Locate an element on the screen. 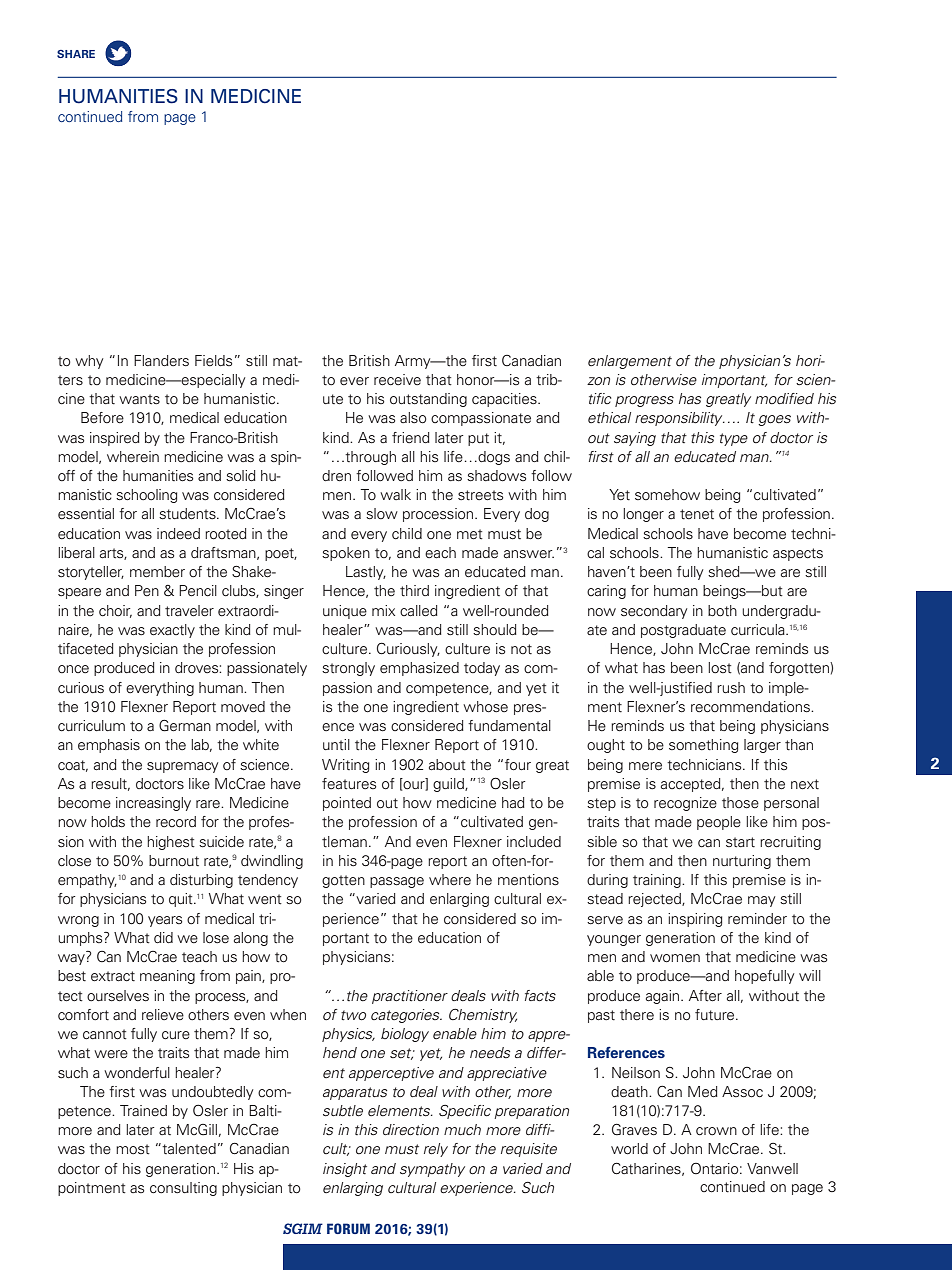 The height and width of the screenshot is (1270, 952). receive is located at coordinates (397, 380).
